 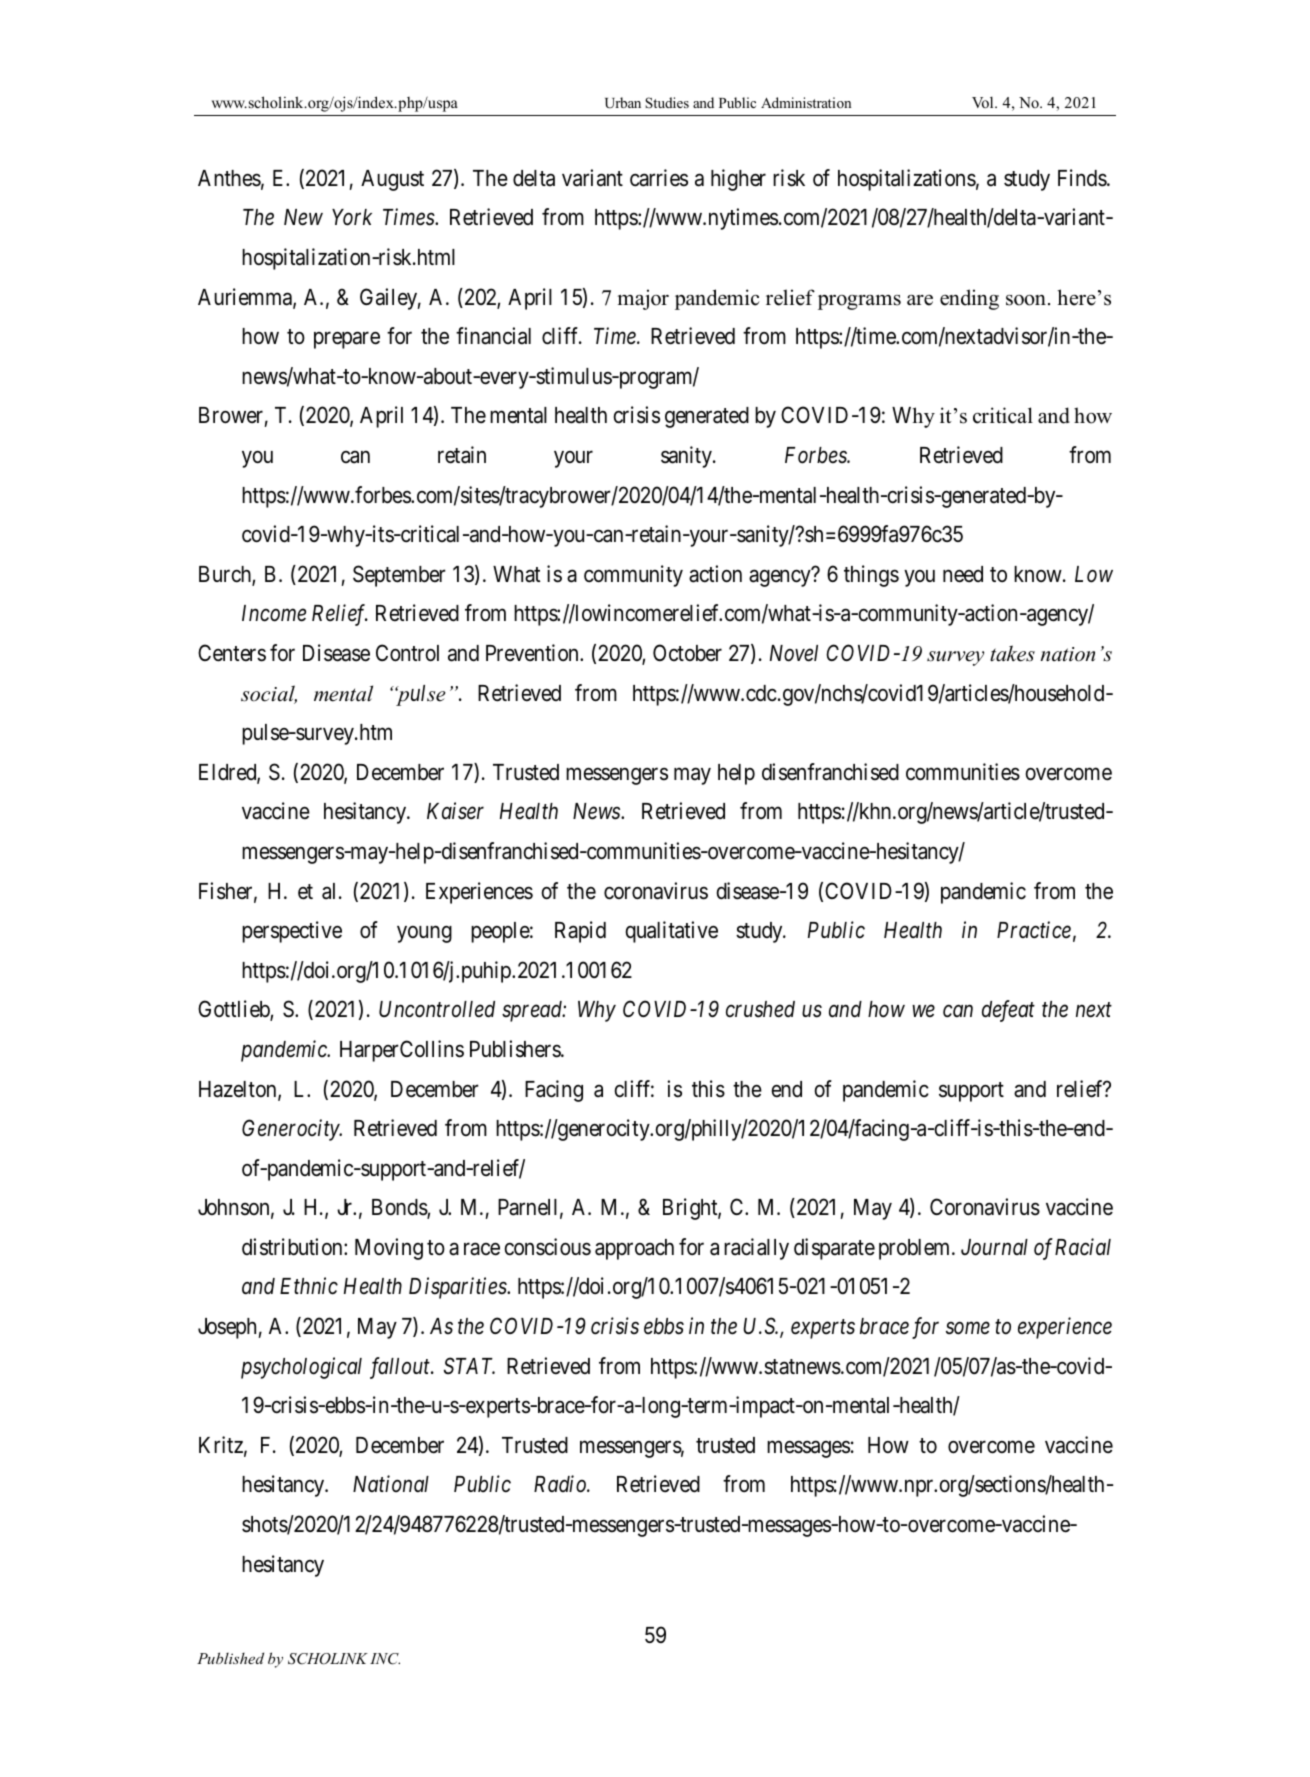 What do you see at coordinates (1012, 653) in the image?
I see `takes` at bounding box center [1012, 653].
